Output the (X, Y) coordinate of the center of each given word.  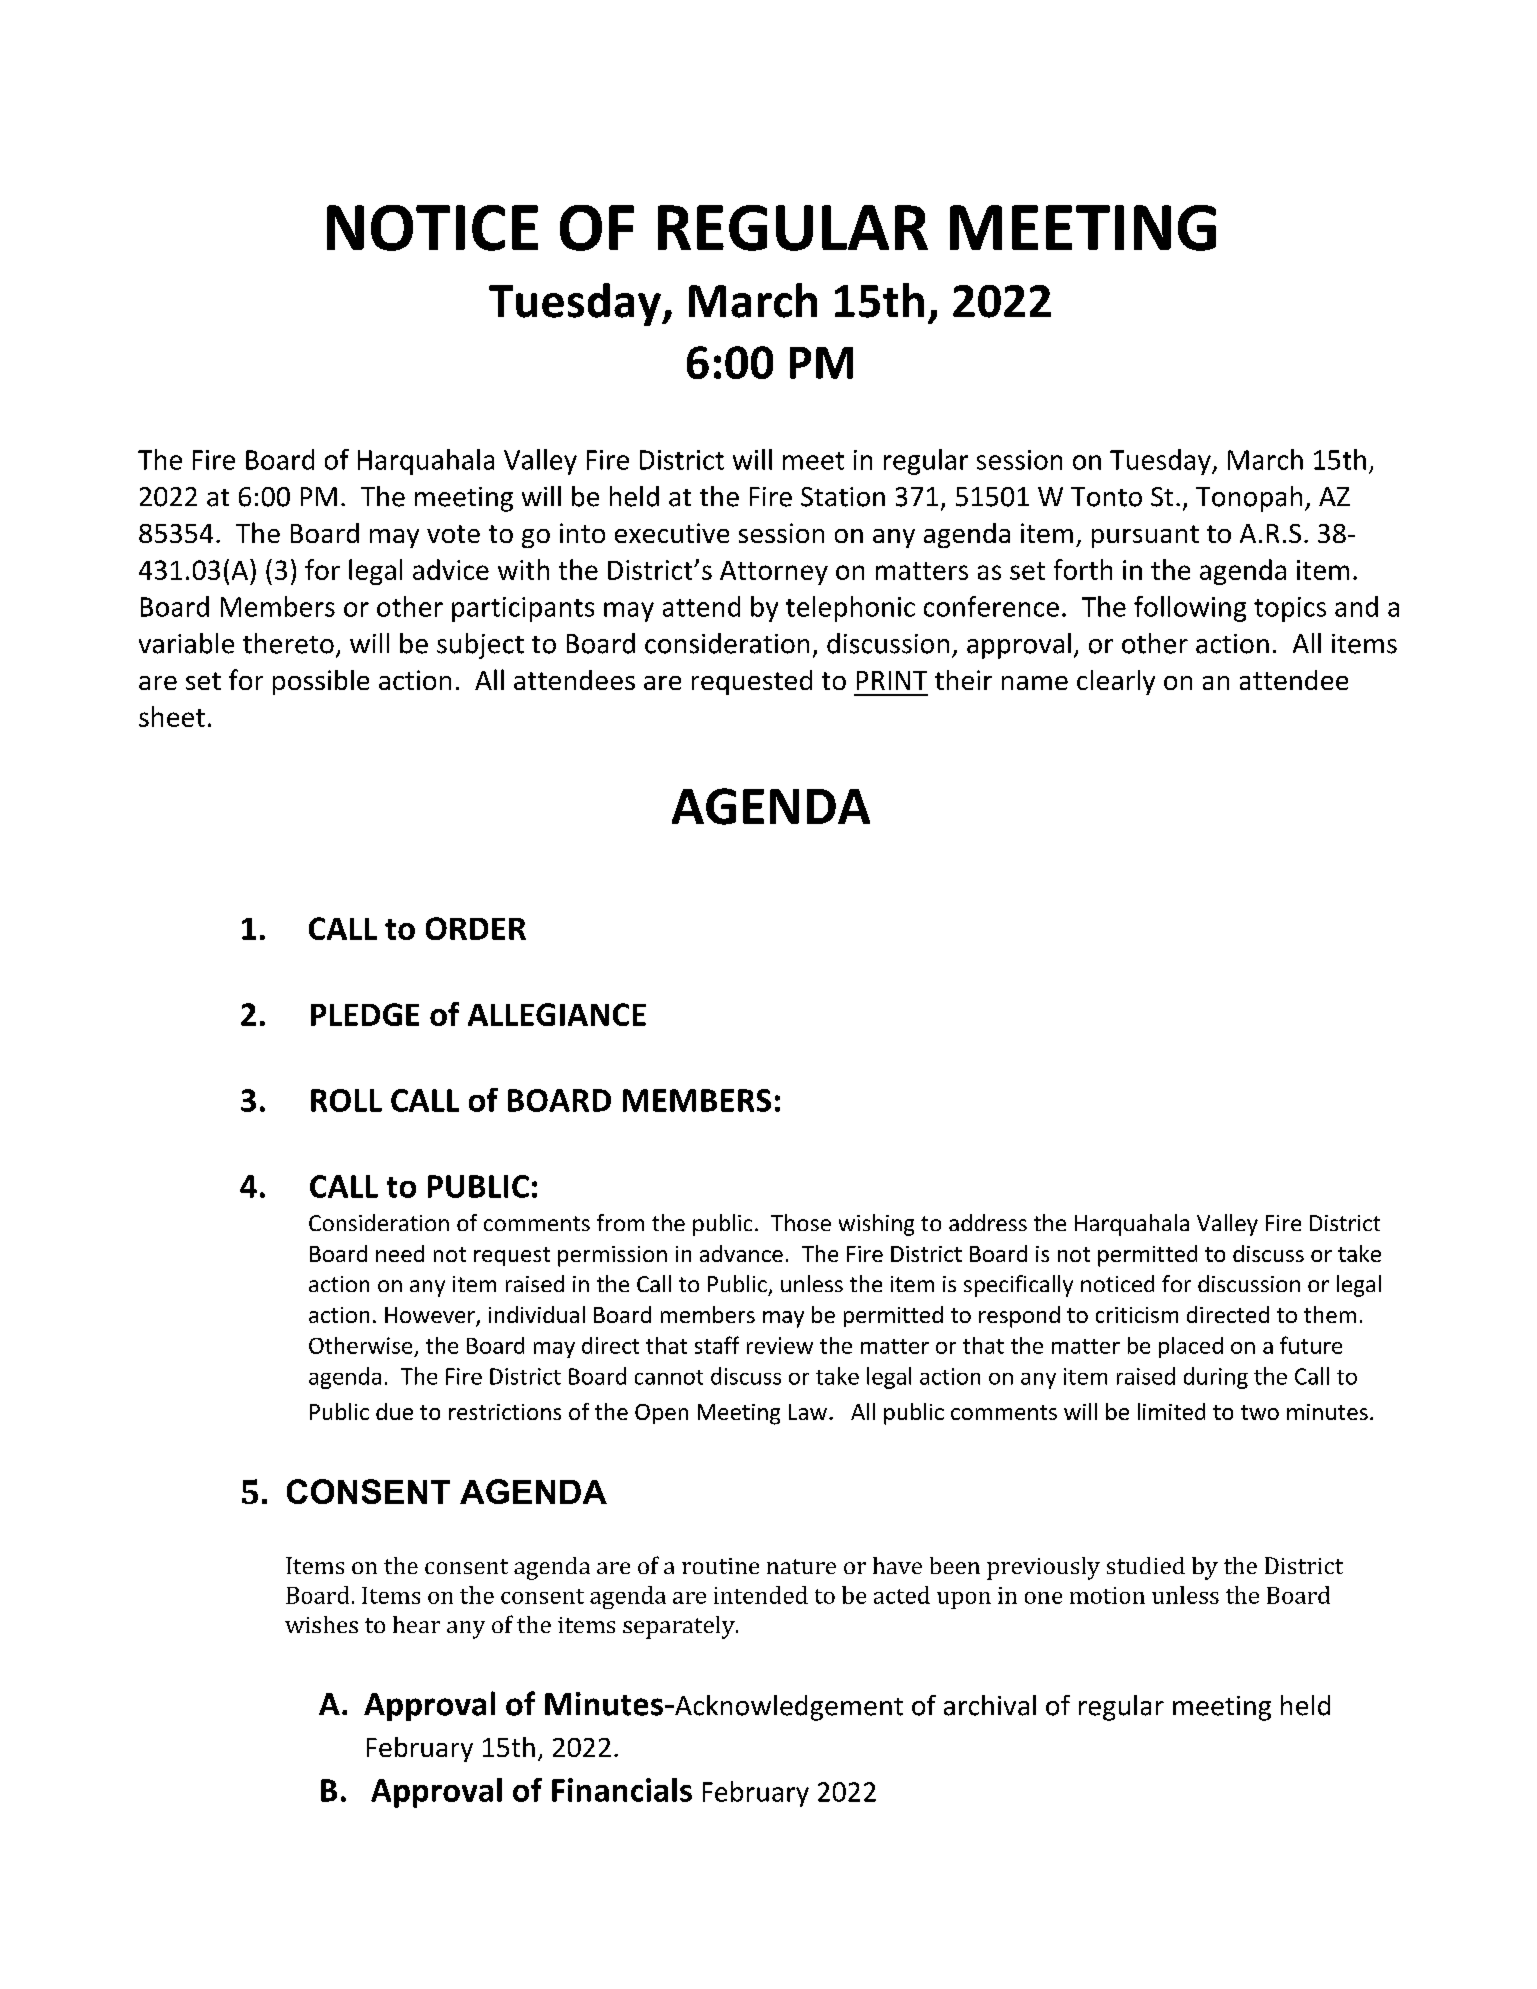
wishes (321, 1624)
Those (801, 1222)
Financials (622, 1790)
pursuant (1145, 536)
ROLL (346, 1100)
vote (453, 534)
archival (990, 1705)
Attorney (774, 573)
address (988, 1222)
